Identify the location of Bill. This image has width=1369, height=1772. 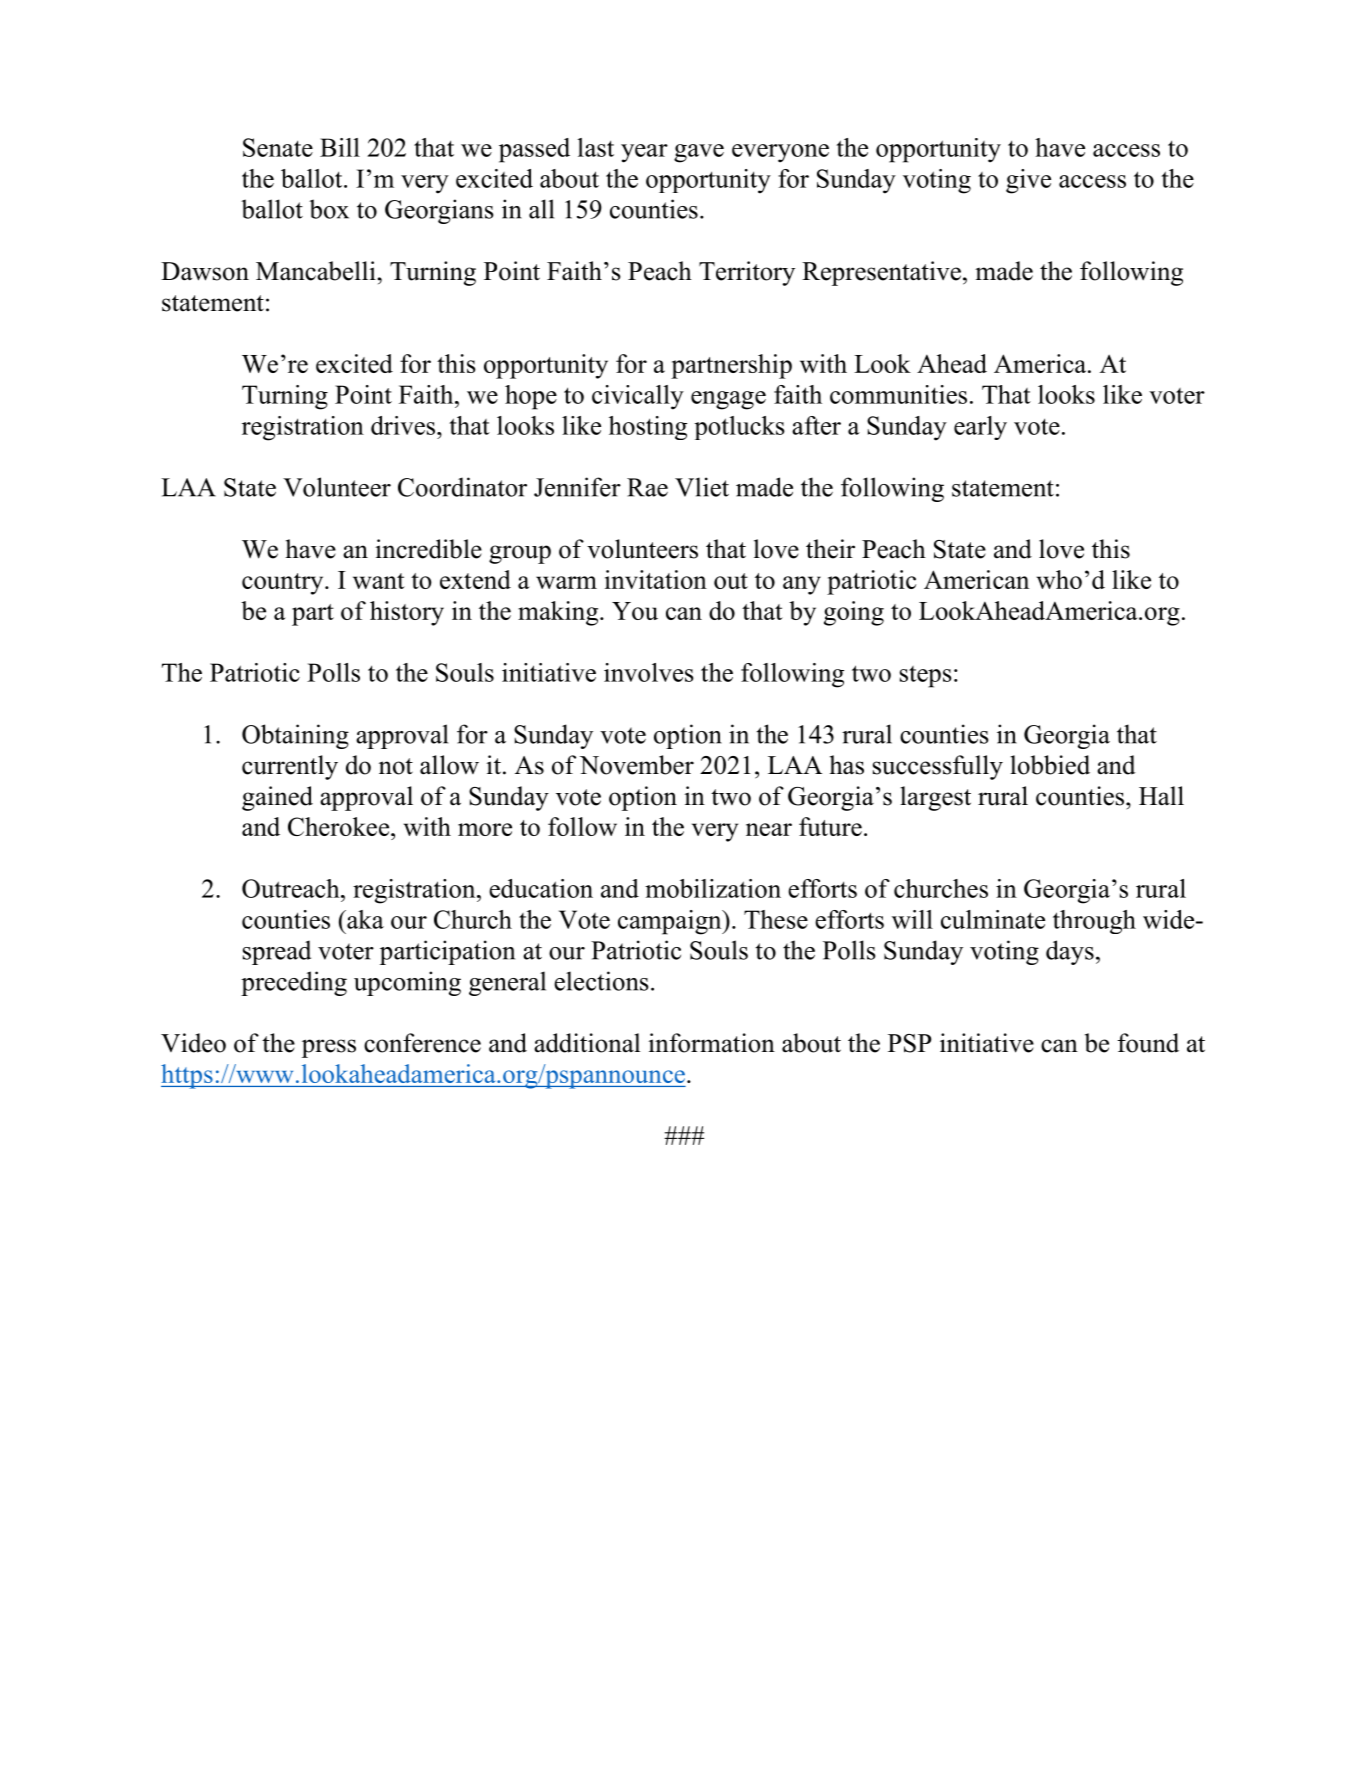
(340, 147).
